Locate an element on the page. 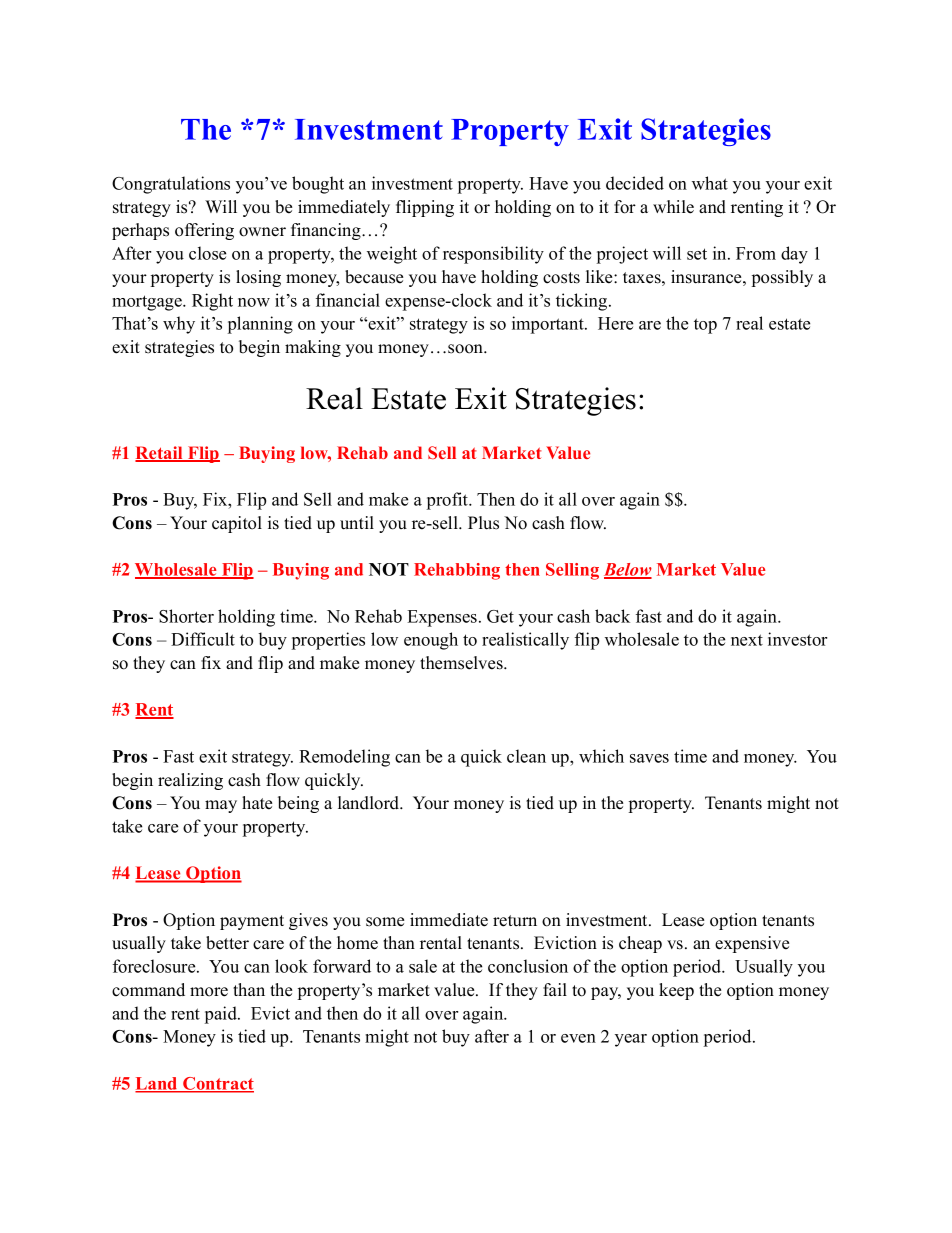 Image resolution: width=952 pixels, height=1233 pixels. expensive is located at coordinates (752, 944).
